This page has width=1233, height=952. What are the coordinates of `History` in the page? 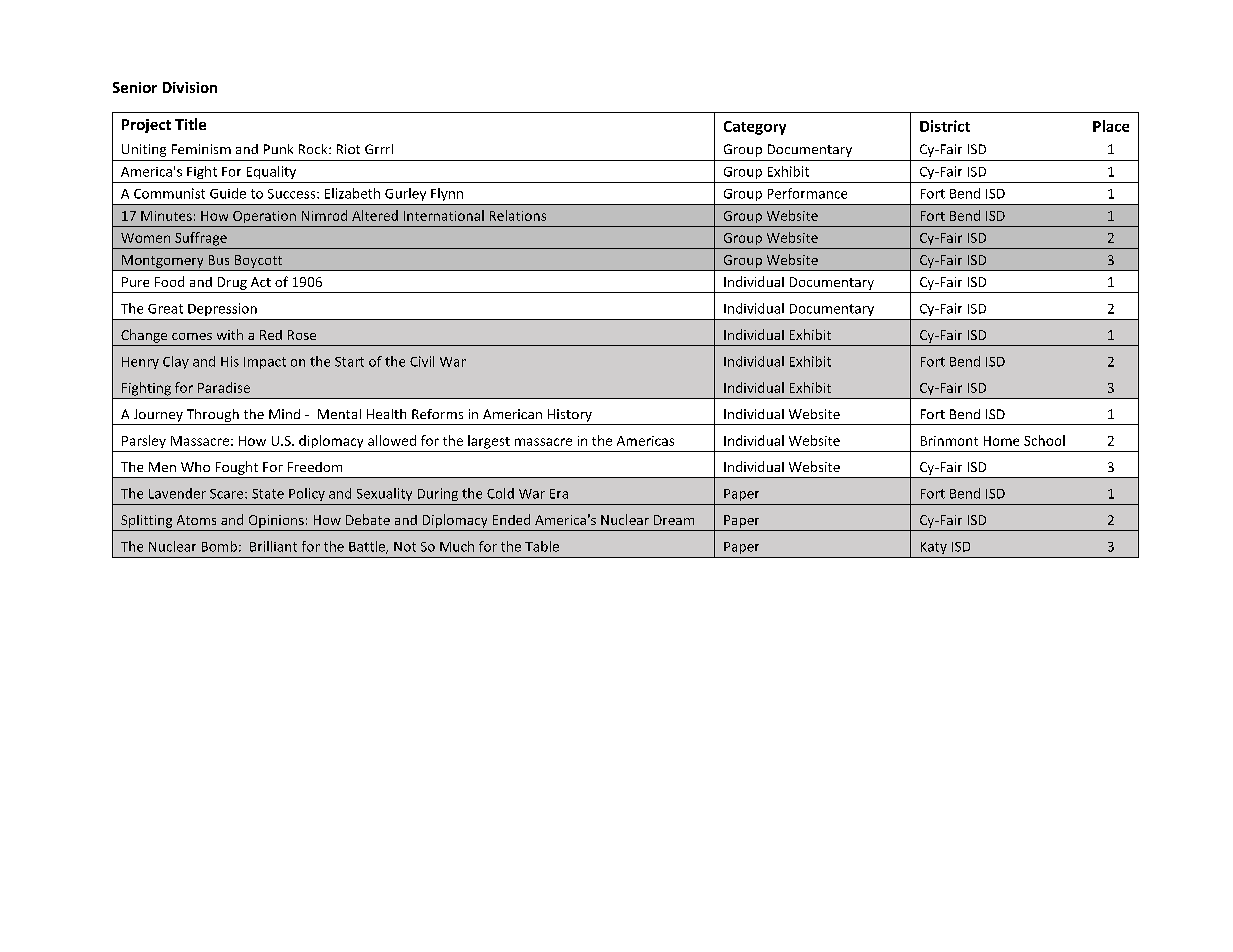 It's located at (570, 415).
